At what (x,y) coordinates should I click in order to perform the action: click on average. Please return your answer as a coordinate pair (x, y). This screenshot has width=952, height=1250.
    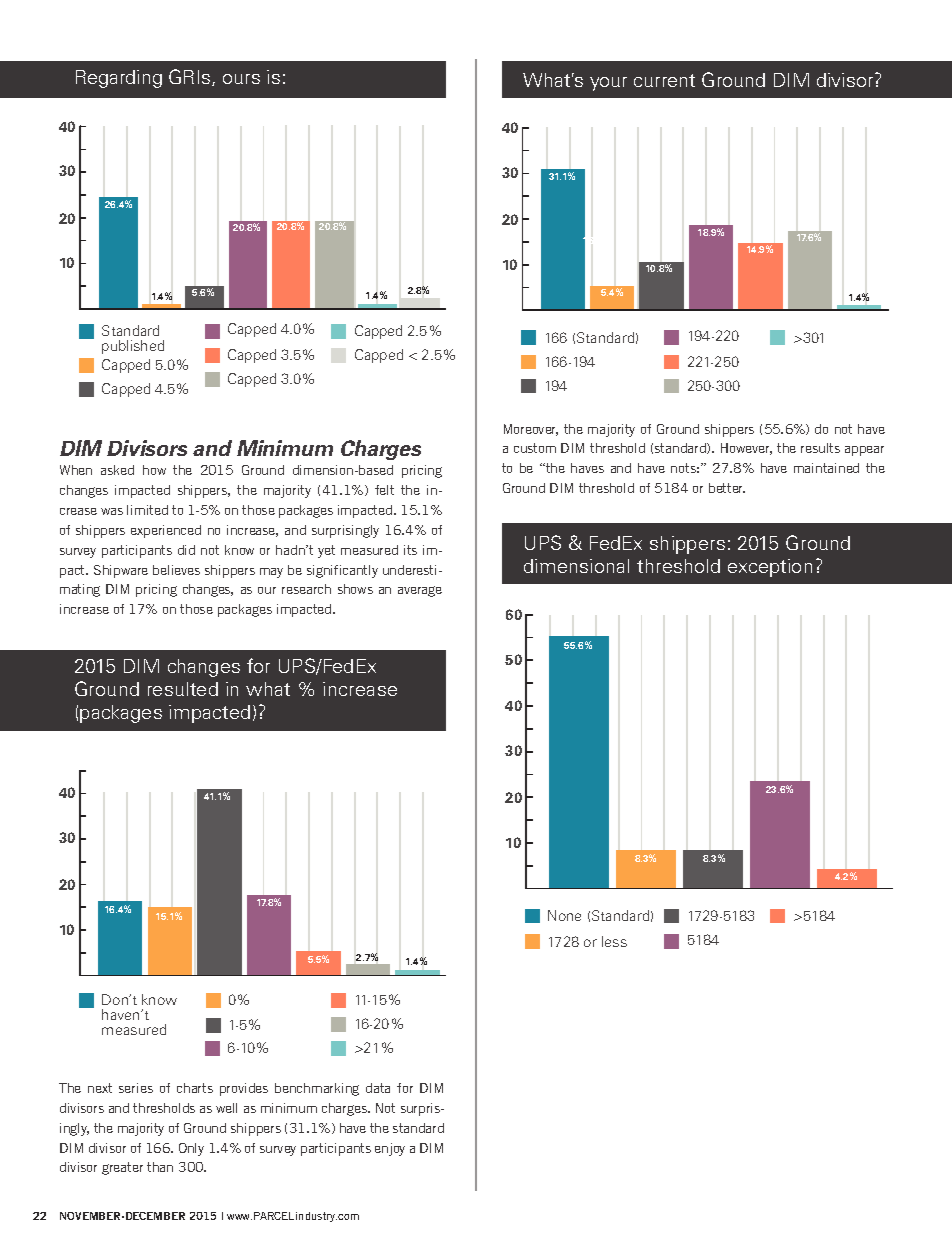
    Looking at the image, I should click on (420, 591).
